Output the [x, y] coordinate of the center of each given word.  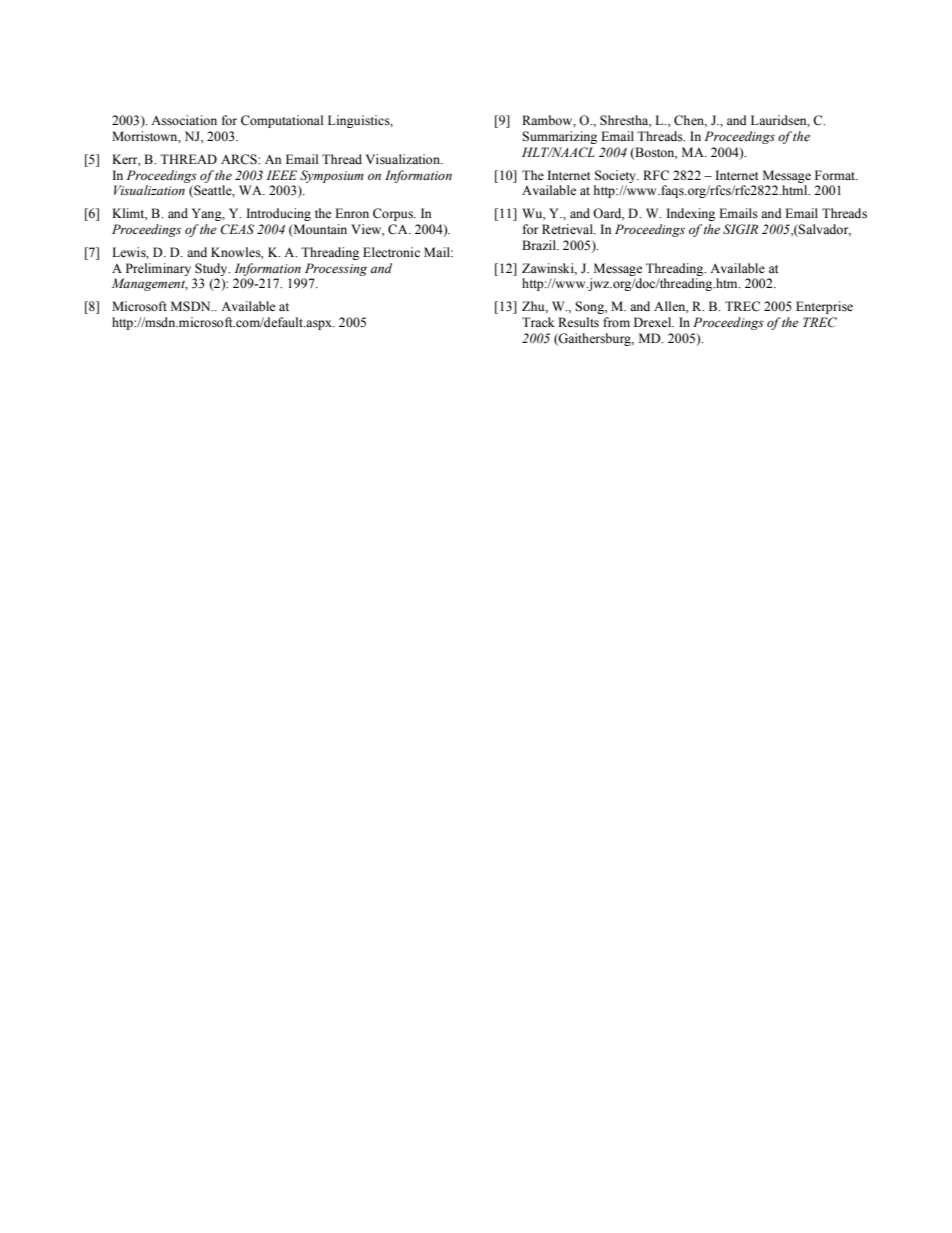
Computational [282, 121]
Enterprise [824, 307]
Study [212, 269]
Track [538, 322]
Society [616, 176]
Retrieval [569, 229]
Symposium [332, 176]
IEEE [281, 175]
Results [578, 322]
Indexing [691, 214]
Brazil [540, 245]
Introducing [279, 214]
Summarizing [559, 137]
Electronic [391, 252]
